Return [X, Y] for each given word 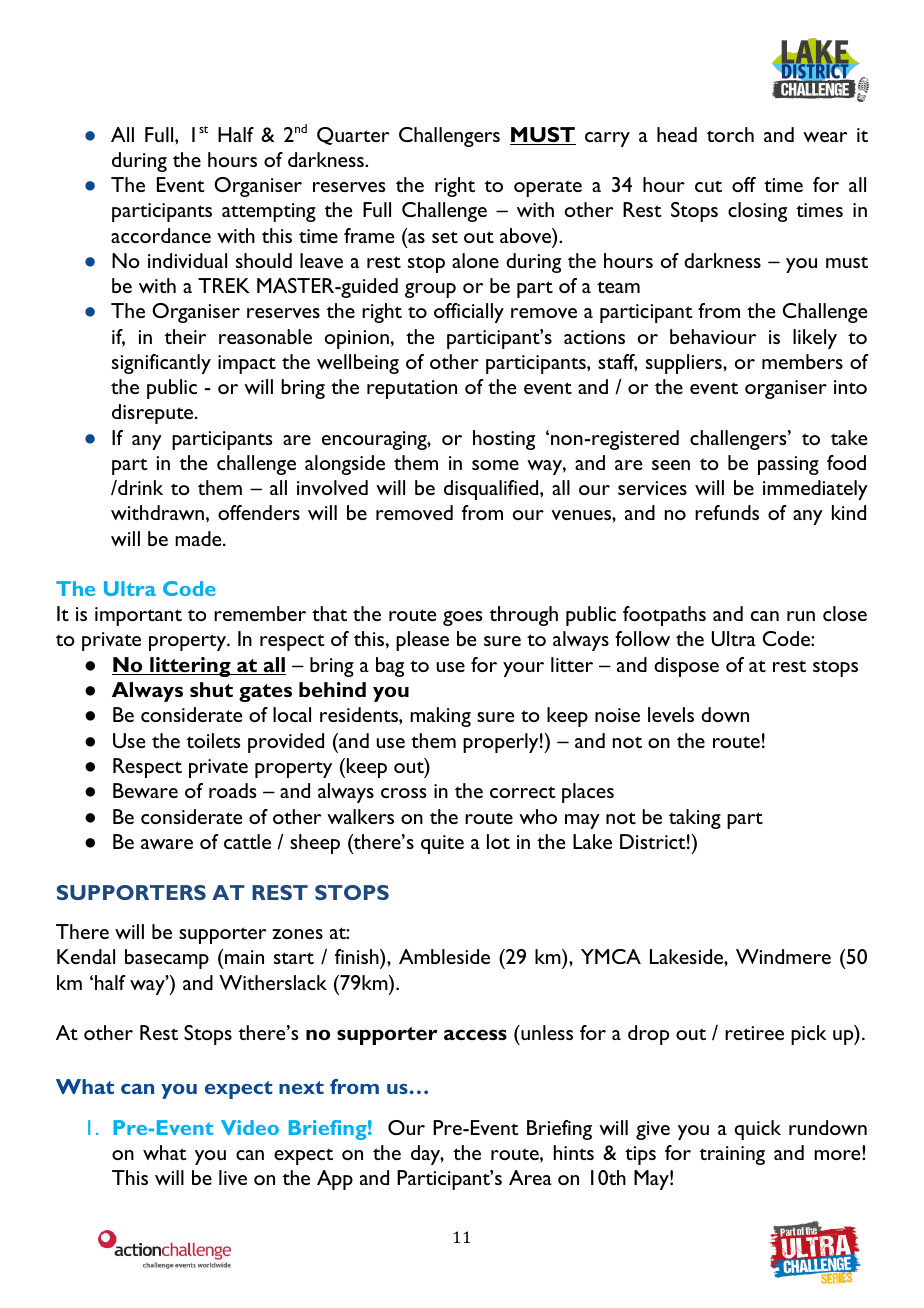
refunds [727, 512]
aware [167, 844]
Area [530, 1177]
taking [695, 819]
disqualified [492, 490]
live [233, 1177]
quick [757, 1130]
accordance [161, 235]
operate [548, 188]
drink [139, 487]
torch [730, 134]
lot [498, 841]
